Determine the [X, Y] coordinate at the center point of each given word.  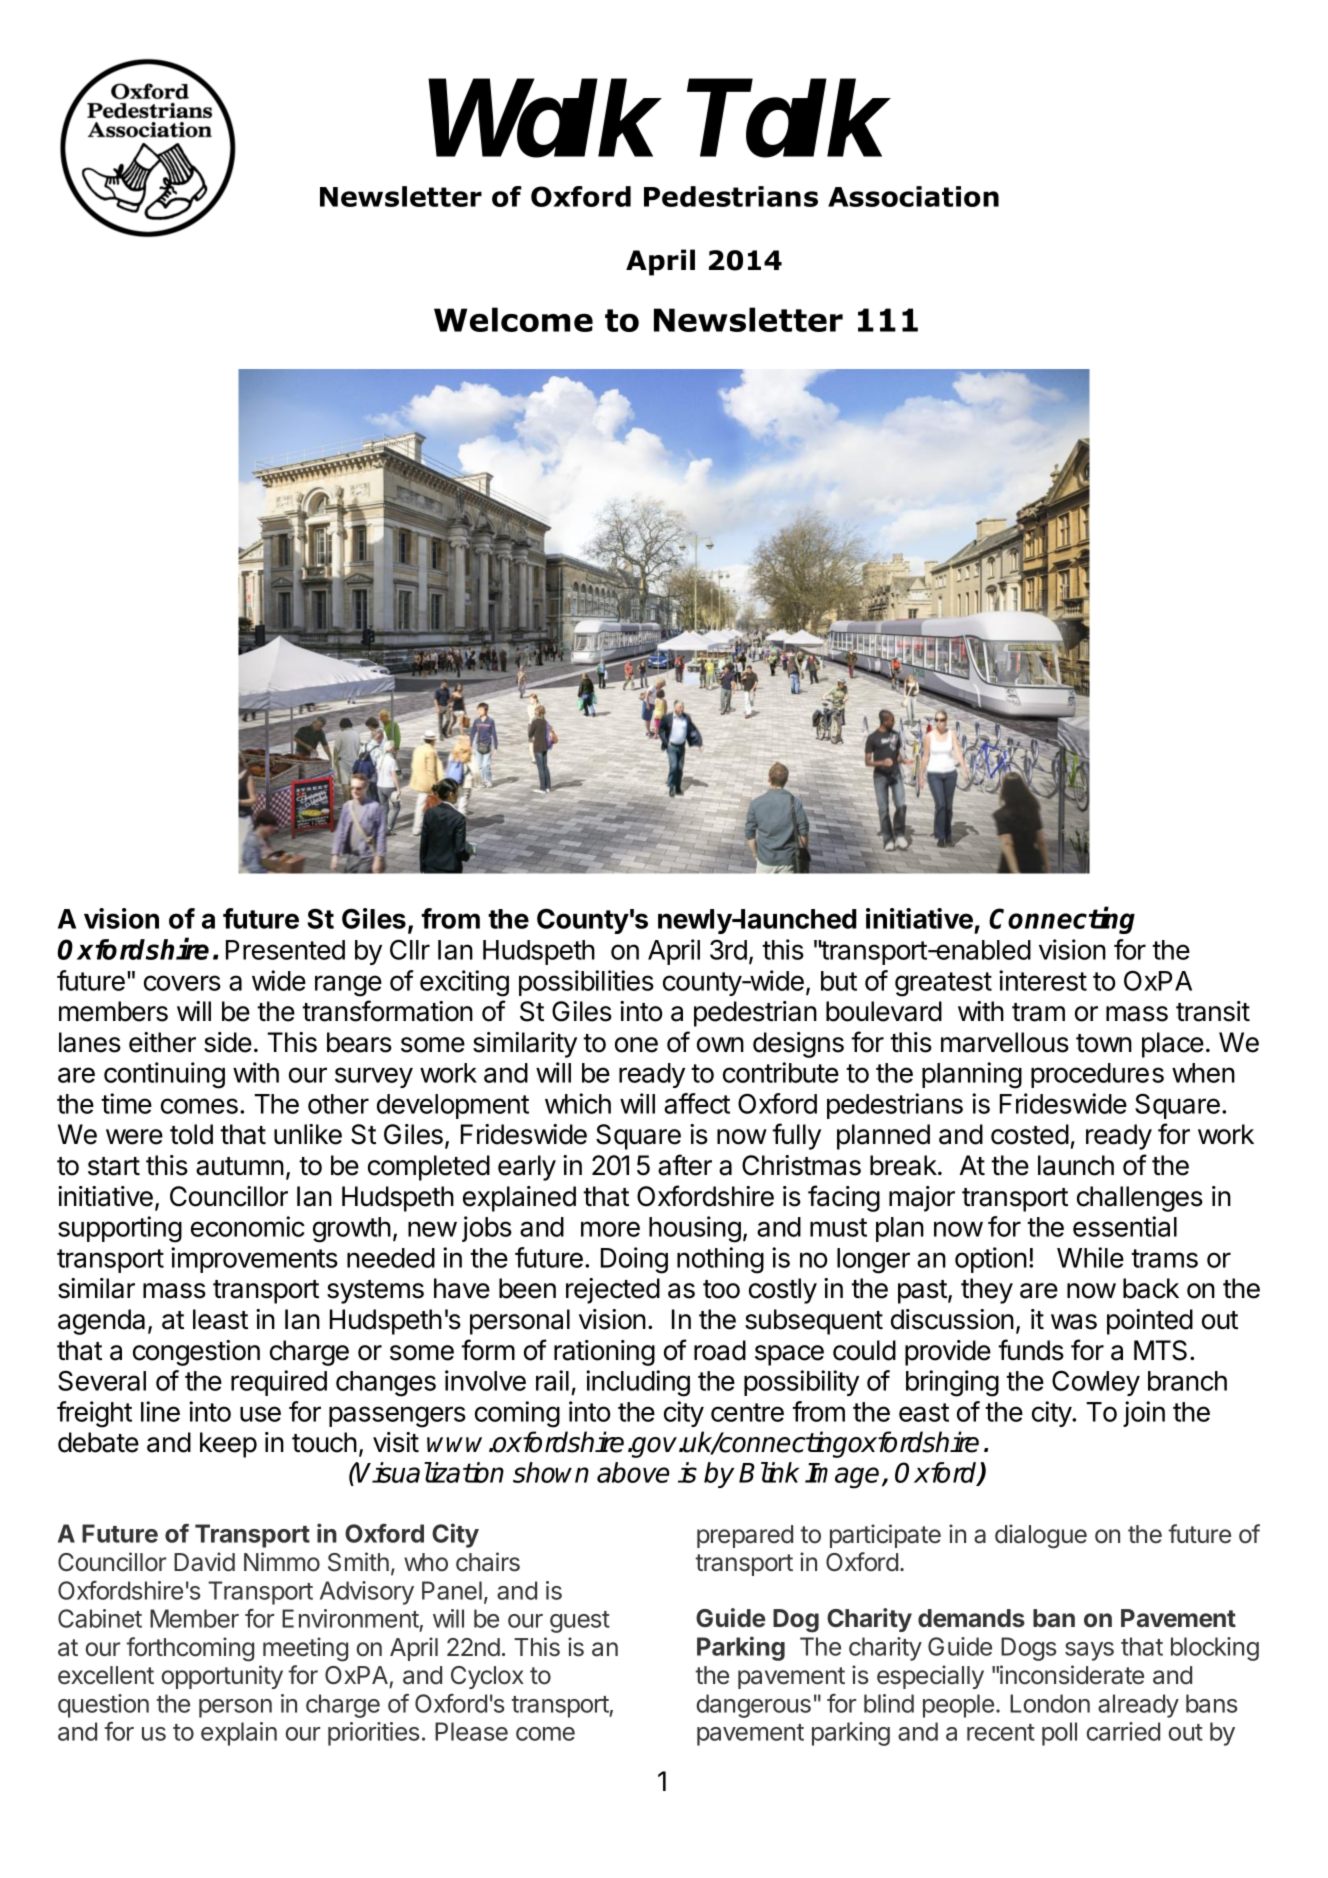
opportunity [222, 1677]
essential [1125, 1226]
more [610, 1229]
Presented [285, 950]
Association [913, 196]
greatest [943, 984]
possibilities [586, 983]
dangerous [754, 1706]
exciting [464, 983]
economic [248, 1226]
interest [1043, 980]
